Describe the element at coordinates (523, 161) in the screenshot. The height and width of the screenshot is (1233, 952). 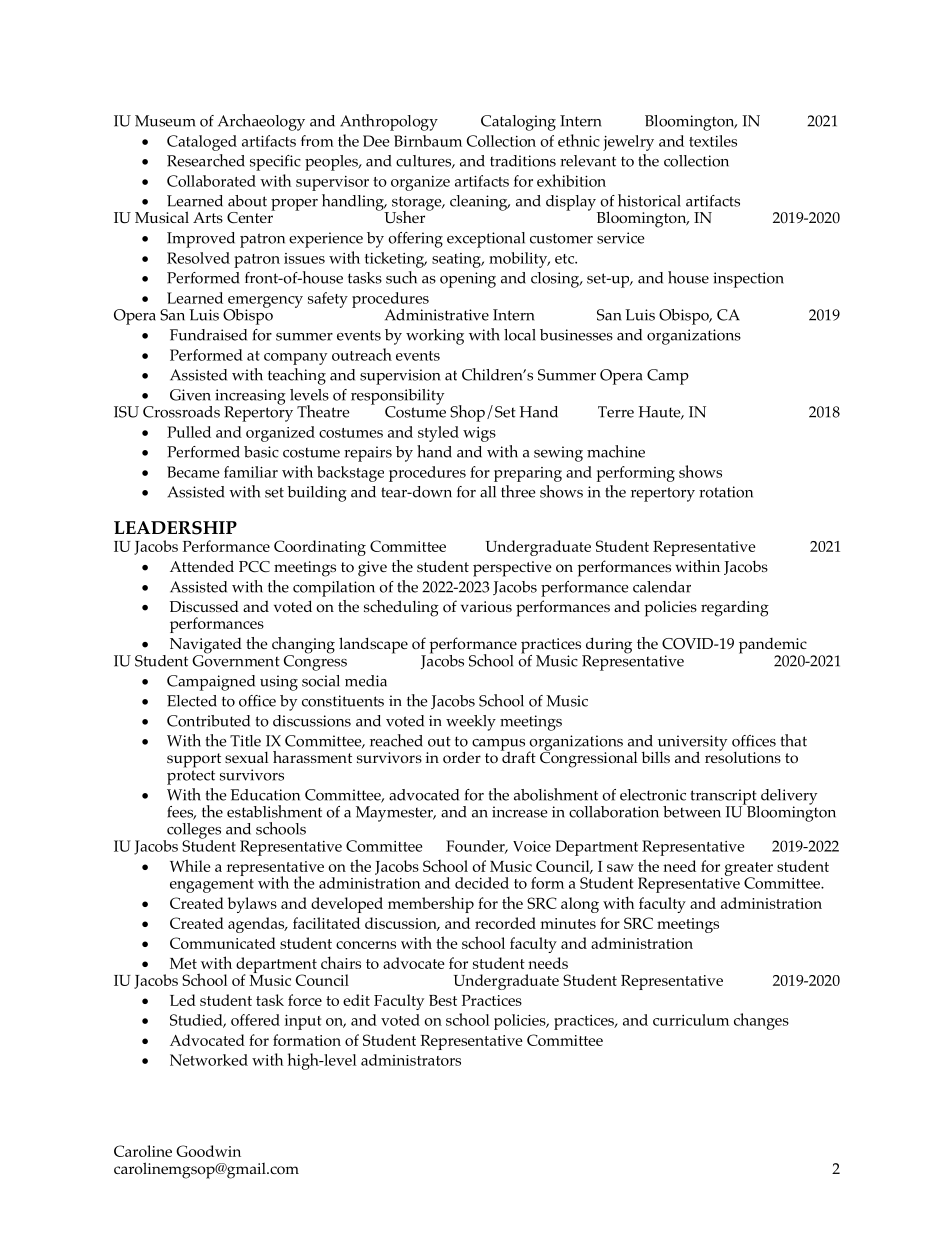
I see `traditions` at that location.
